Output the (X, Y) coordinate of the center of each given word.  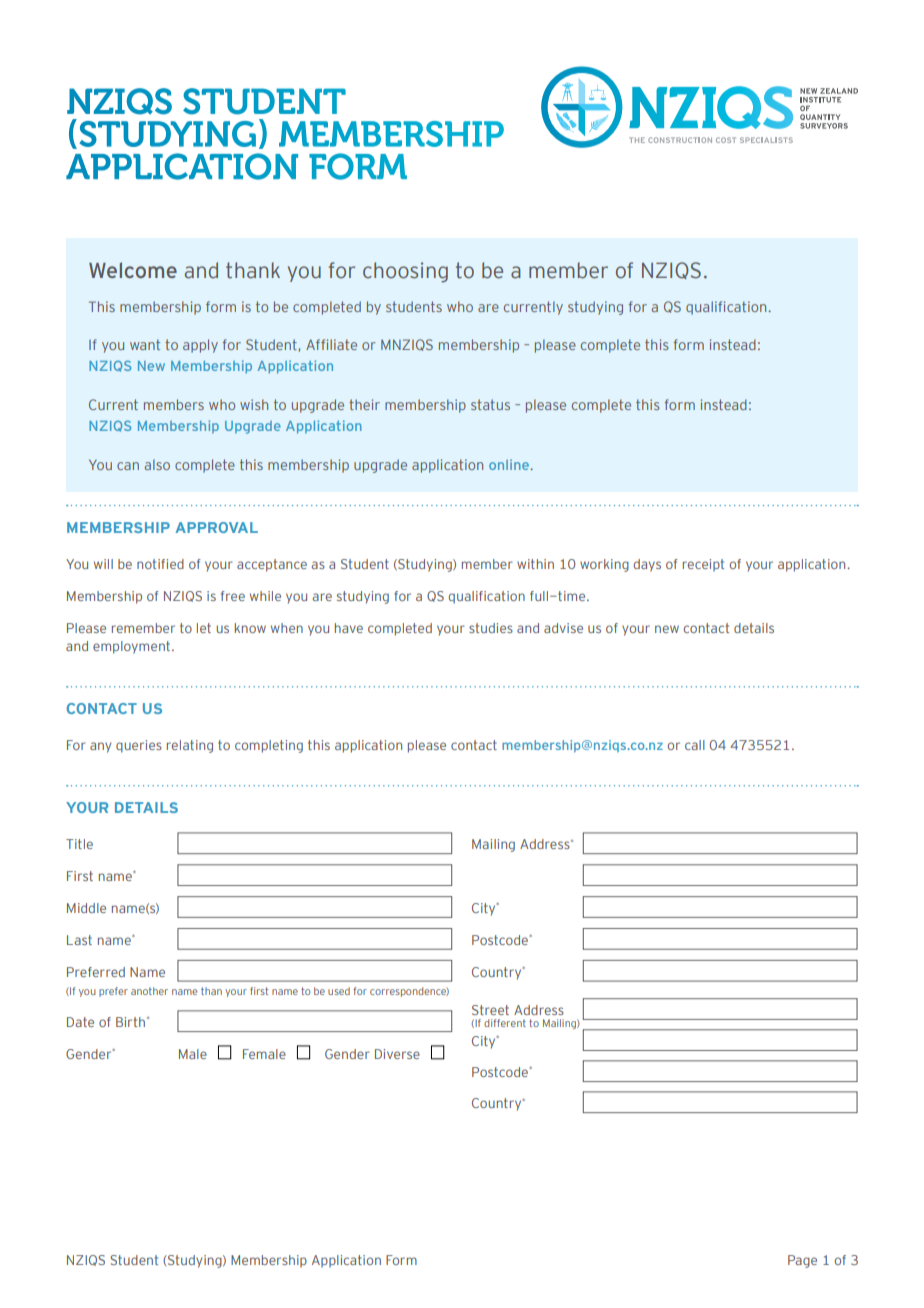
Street (490, 1010)
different (505, 1023)
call (695, 745)
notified (160, 564)
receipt (703, 565)
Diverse (397, 1054)
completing (269, 746)
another (149, 991)
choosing (405, 272)
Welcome (133, 270)
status (490, 404)
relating (190, 746)
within (535, 564)
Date (80, 1022)
